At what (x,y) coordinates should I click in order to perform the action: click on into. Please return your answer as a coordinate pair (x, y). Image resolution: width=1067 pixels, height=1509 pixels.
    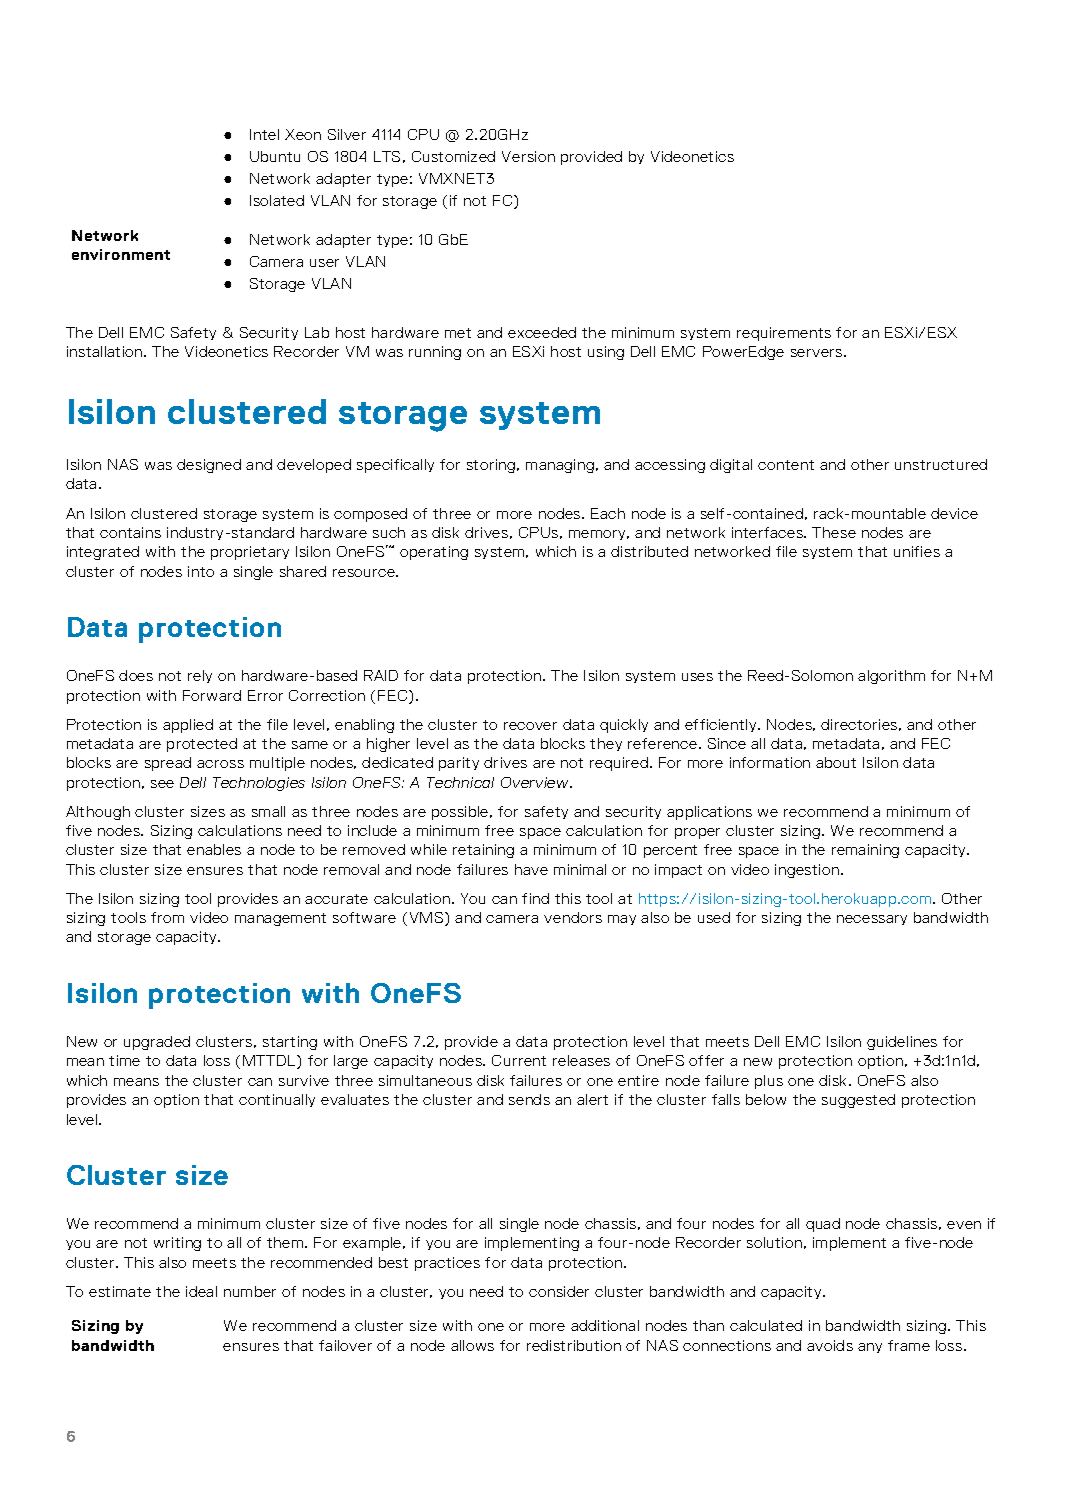
    Looking at the image, I should click on (201, 571).
